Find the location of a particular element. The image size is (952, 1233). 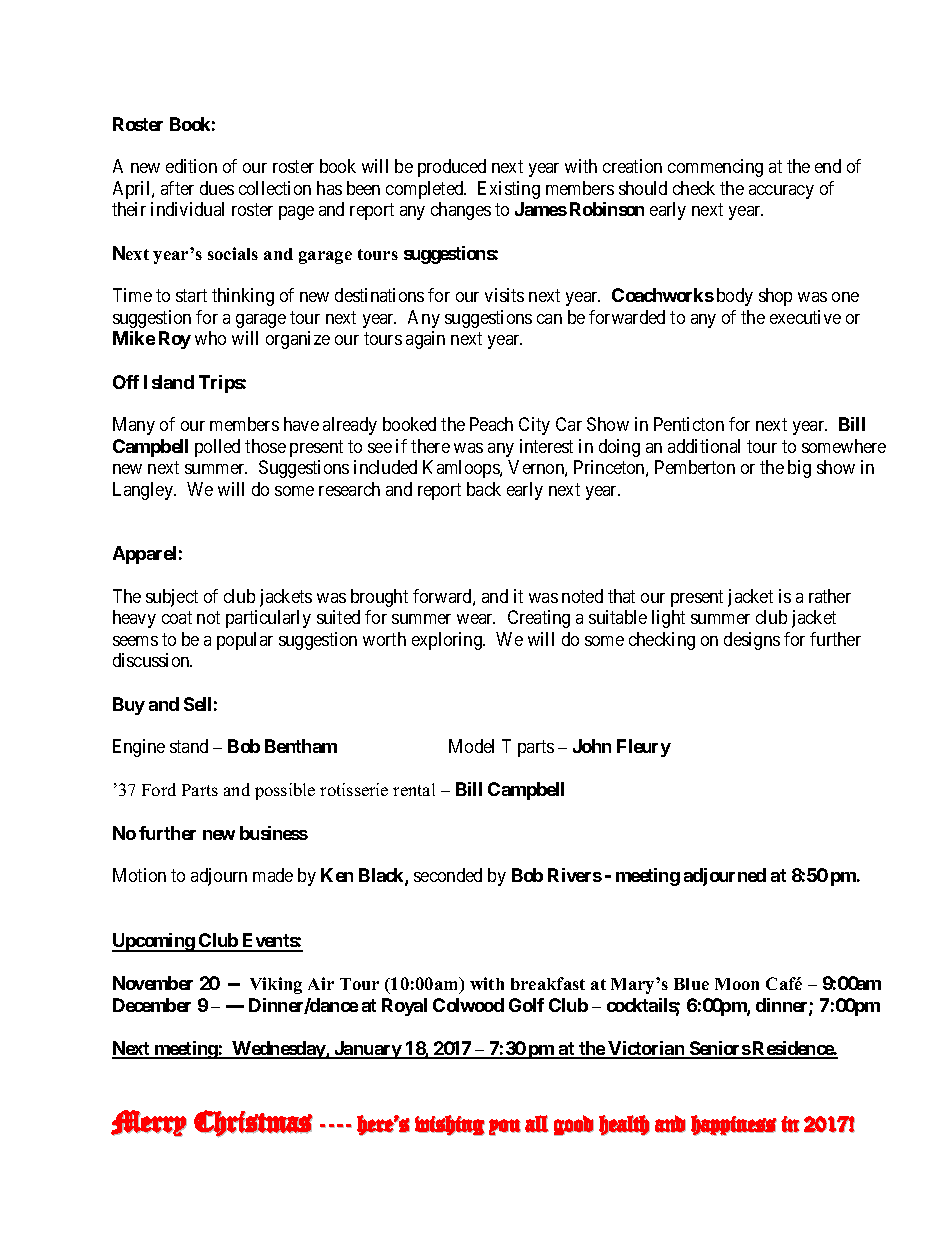

designs is located at coordinates (752, 641).
